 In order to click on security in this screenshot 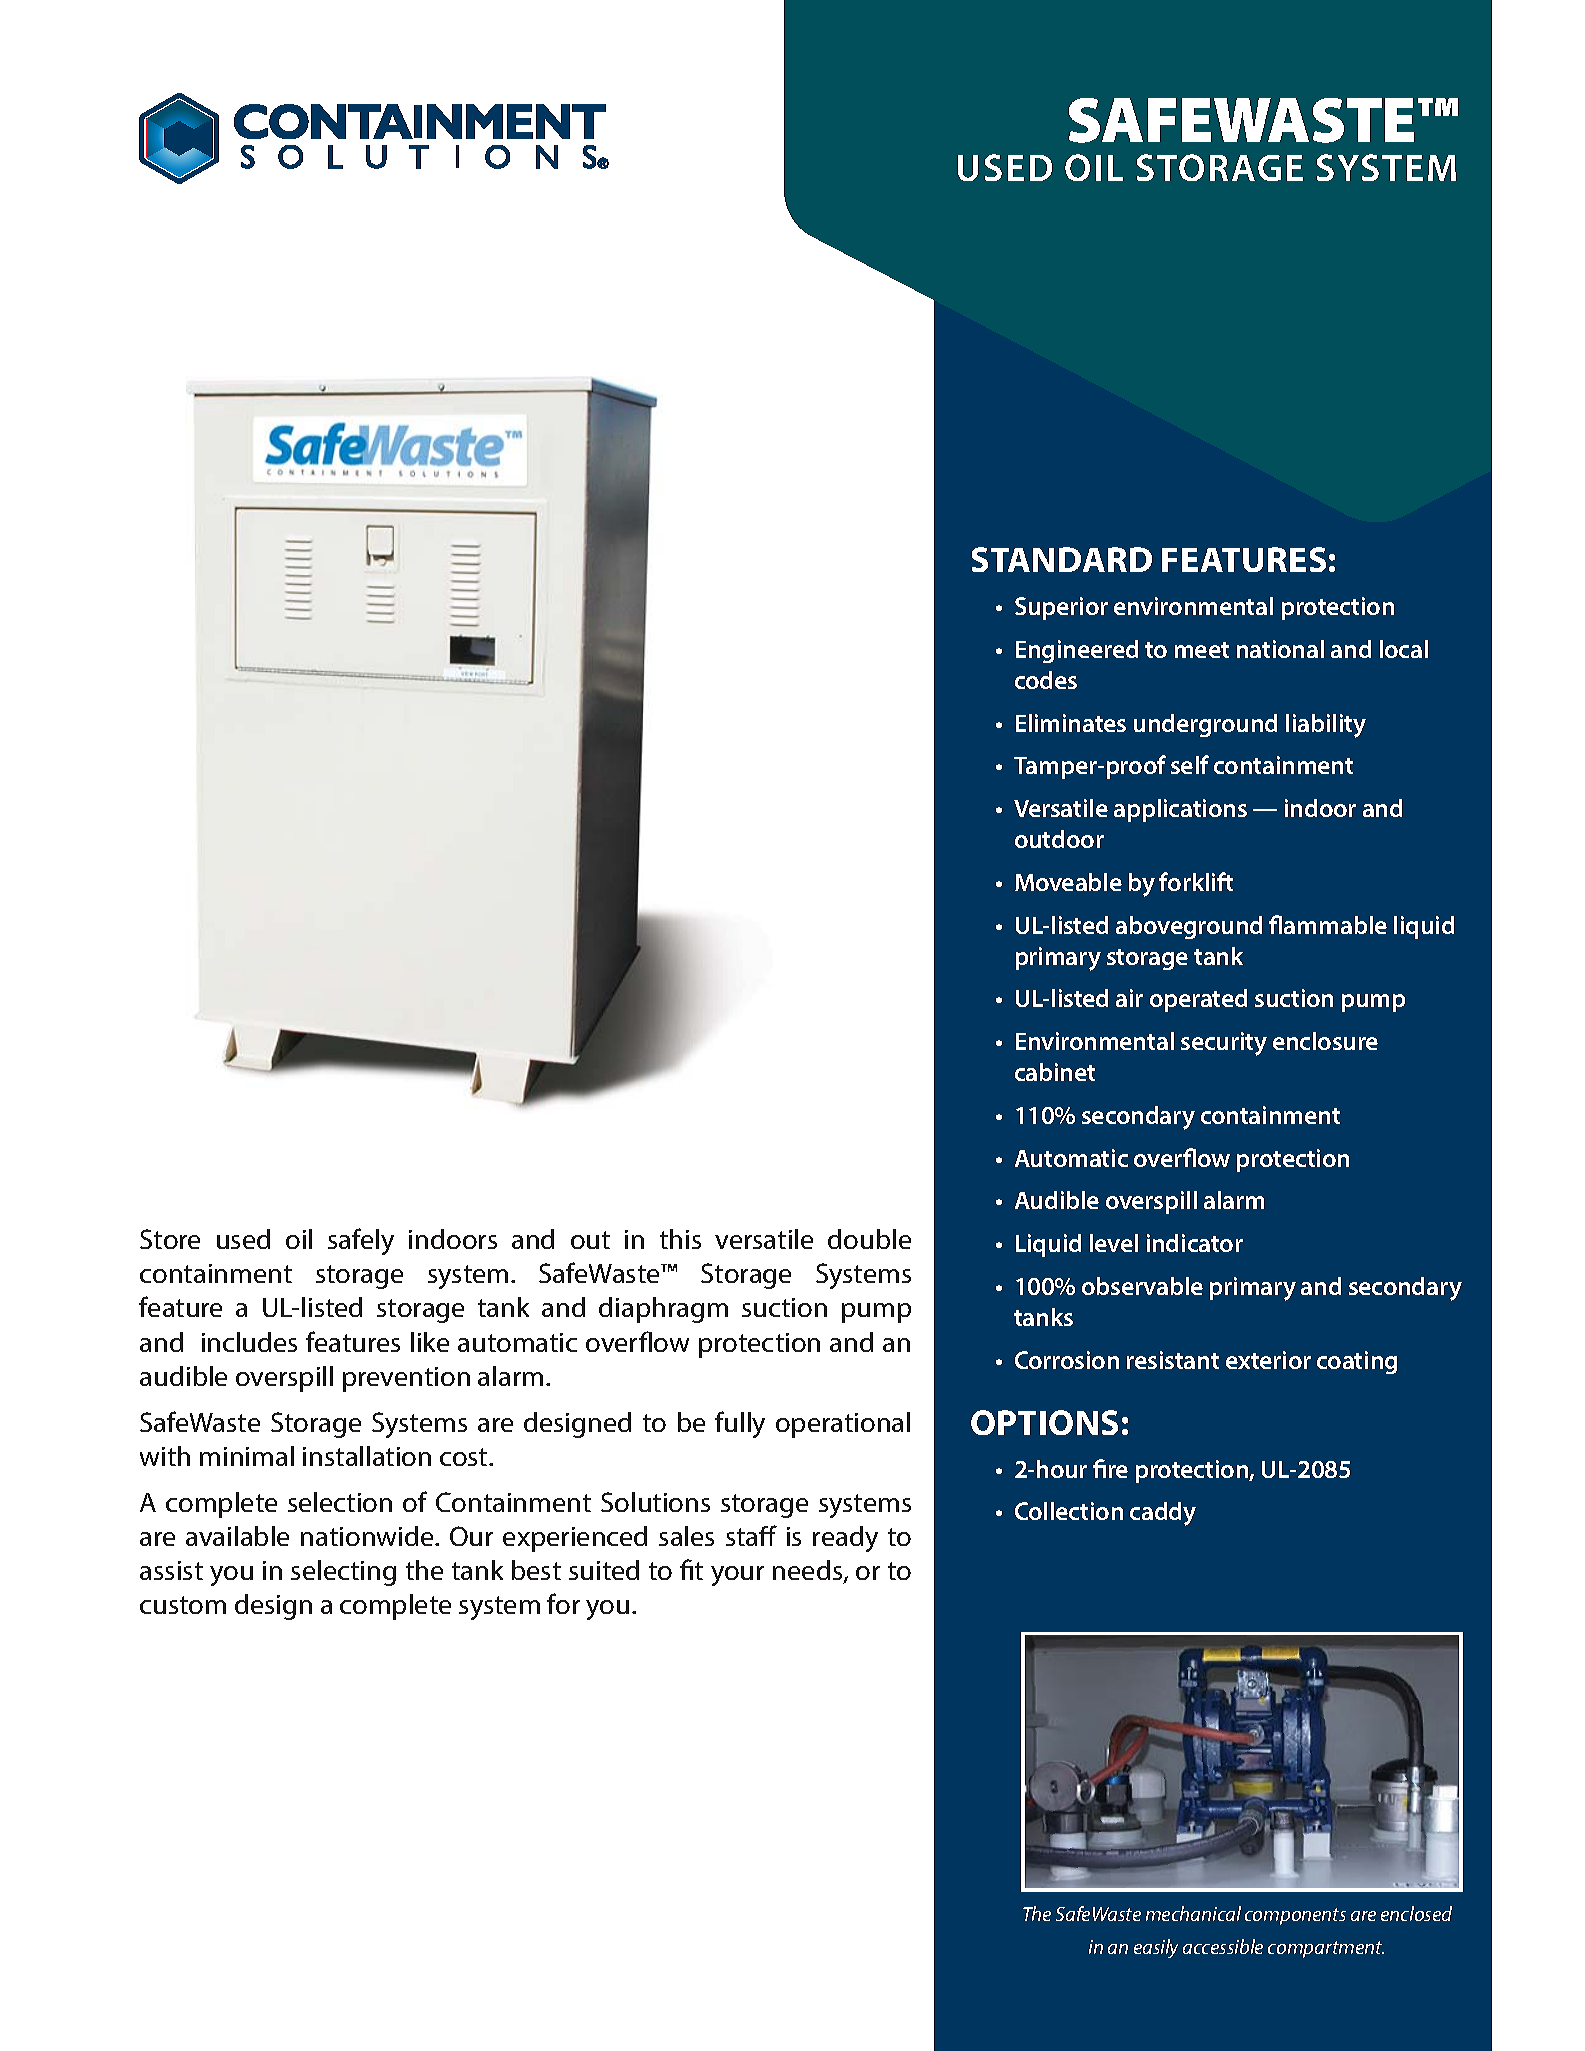, I will do `click(1224, 1044)`.
